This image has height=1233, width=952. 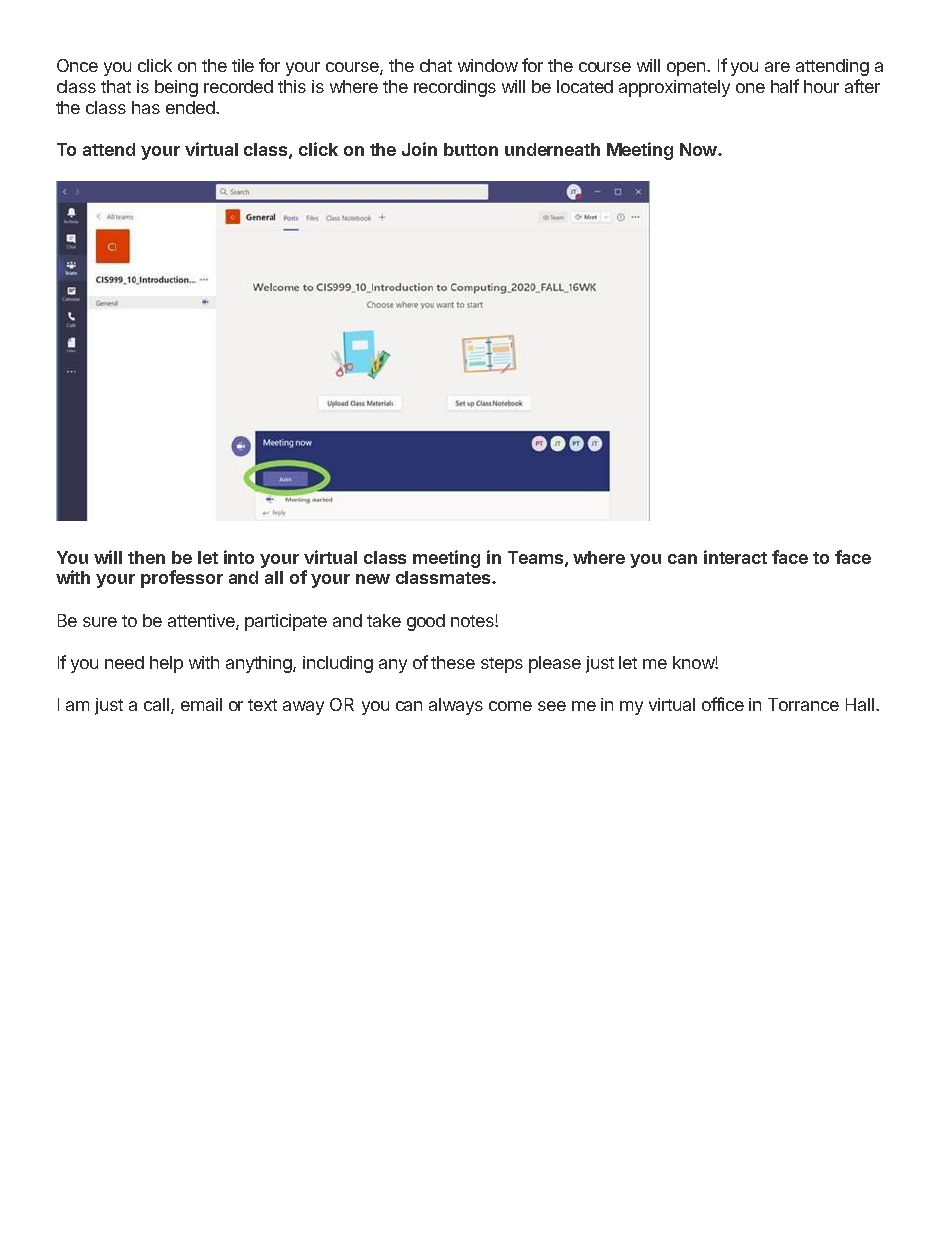 What do you see at coordinates (785, 86) in the image?
I see `half` at bounding box center [785, 86].
